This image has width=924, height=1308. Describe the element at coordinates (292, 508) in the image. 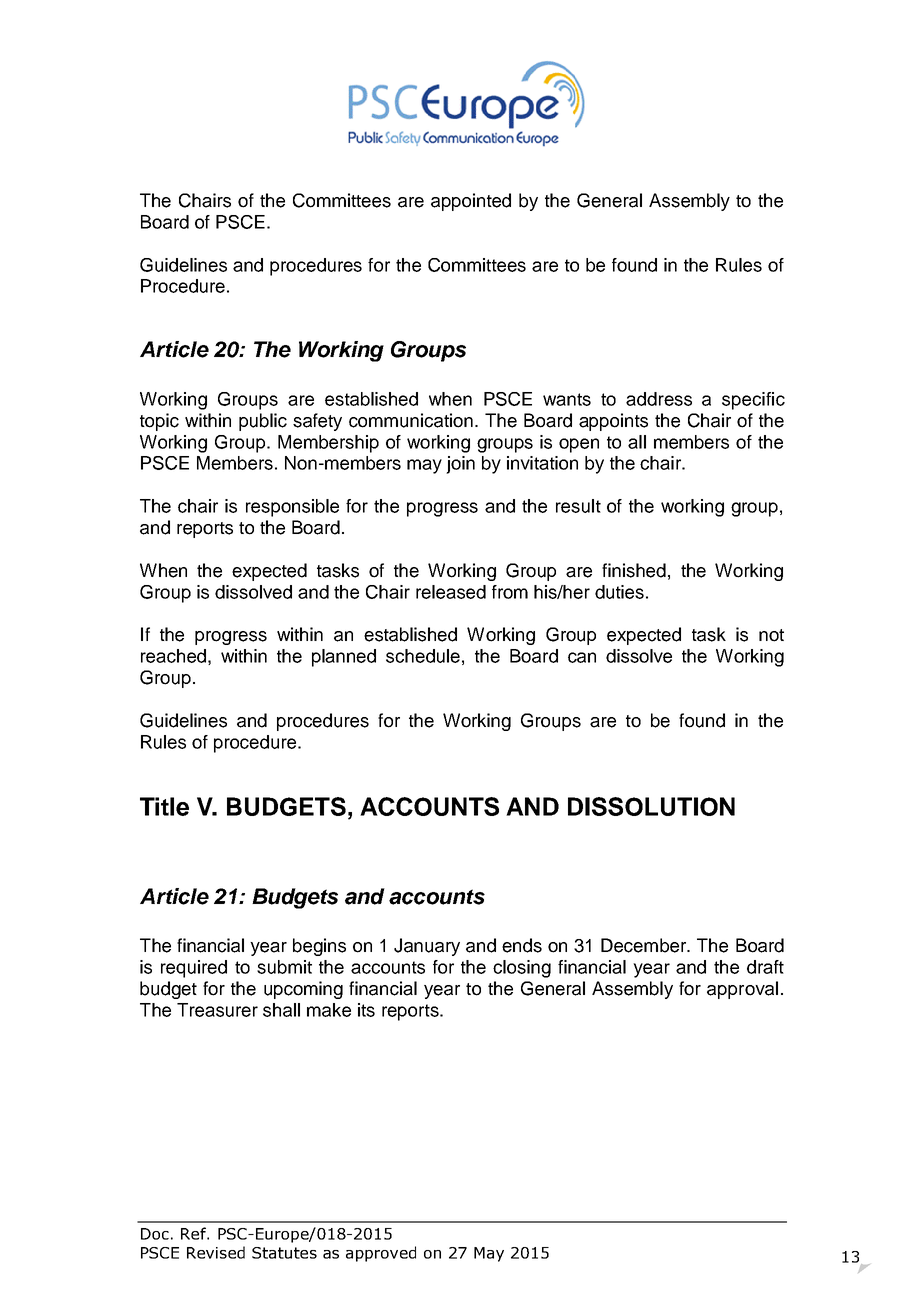

I see `responsible` at that location.
